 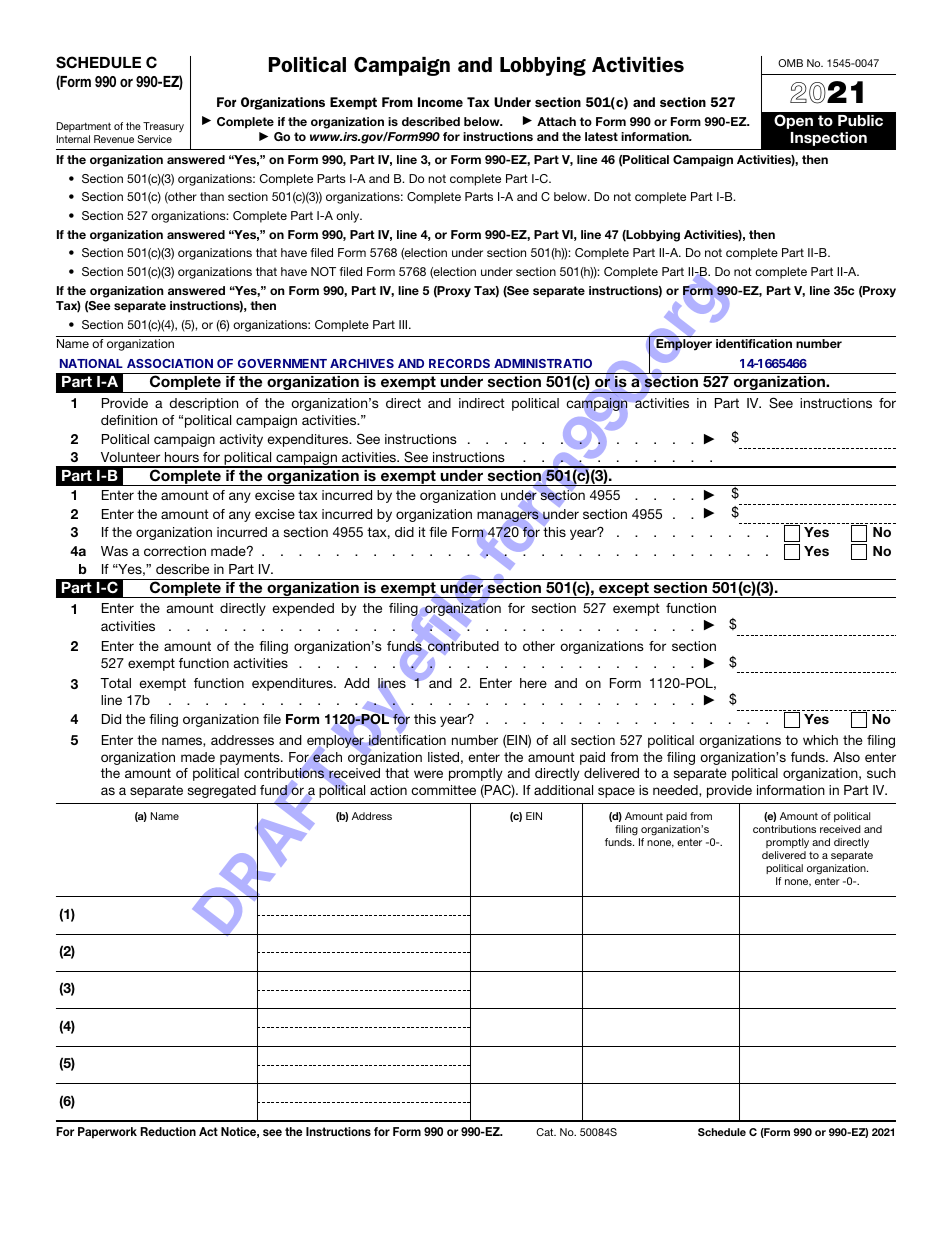 I want to click on hours, so click(x=182, y=457).
